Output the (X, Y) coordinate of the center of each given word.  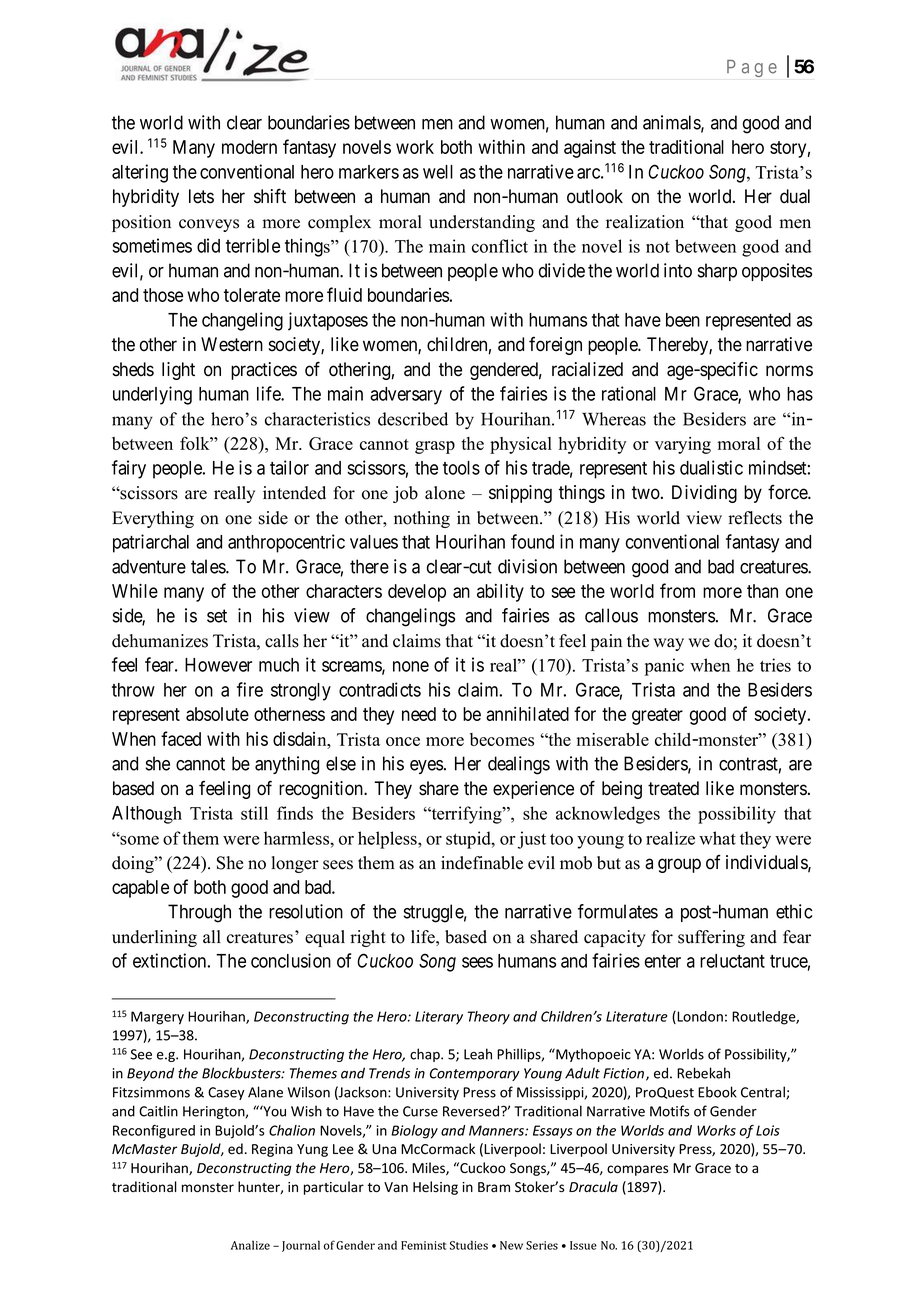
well (438, 172)
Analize (250, 1245)
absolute (217, 714)
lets (201, 196)
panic (664, 667)
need (419, 714)
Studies (469, 1245)
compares (637, 1170)
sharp (717, 272)
